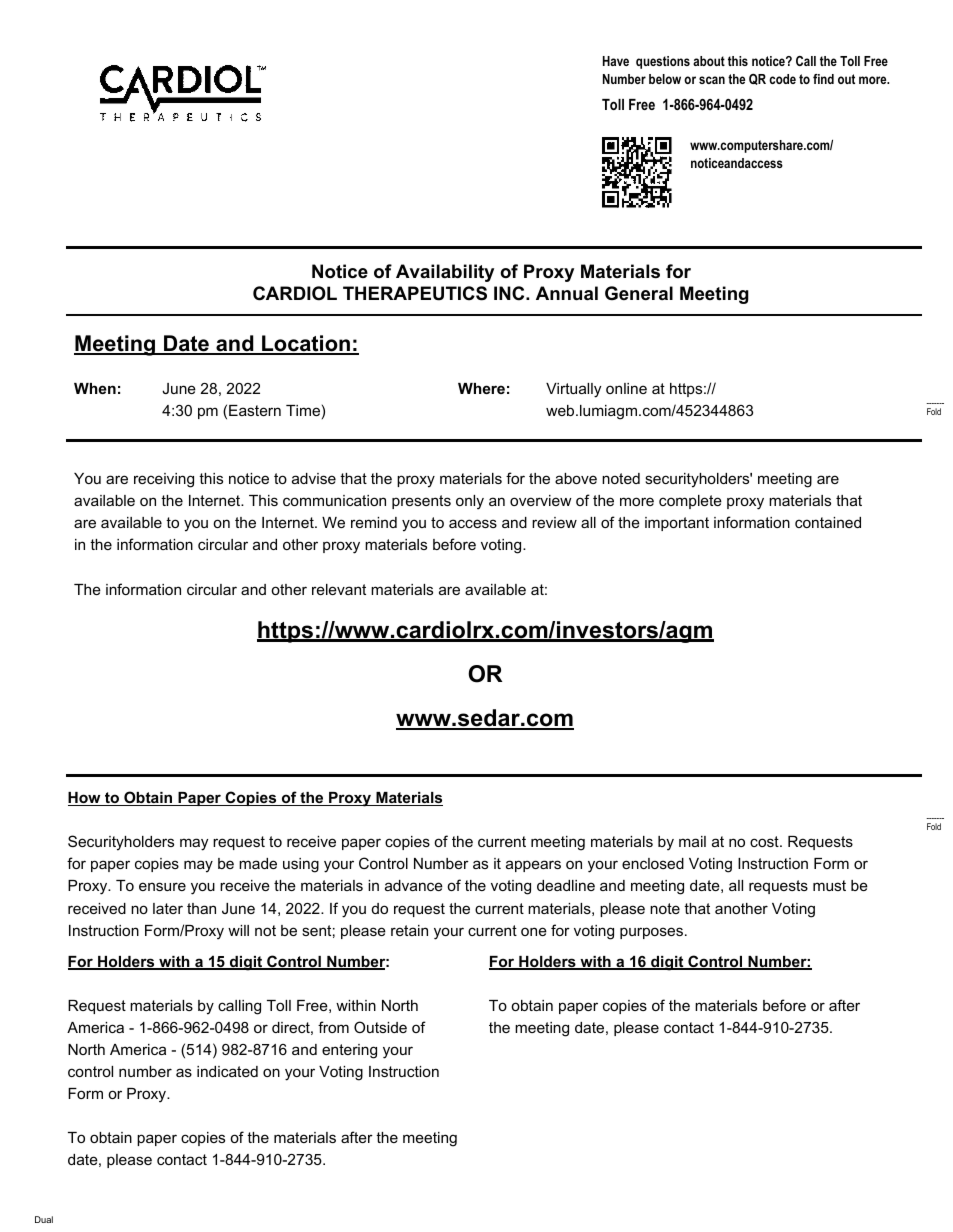 Image resolution: width=953 pixels, height=1232 pixels. Describe the element at coordinates (44, 1219) in the image. I see `Dual` at that location.
